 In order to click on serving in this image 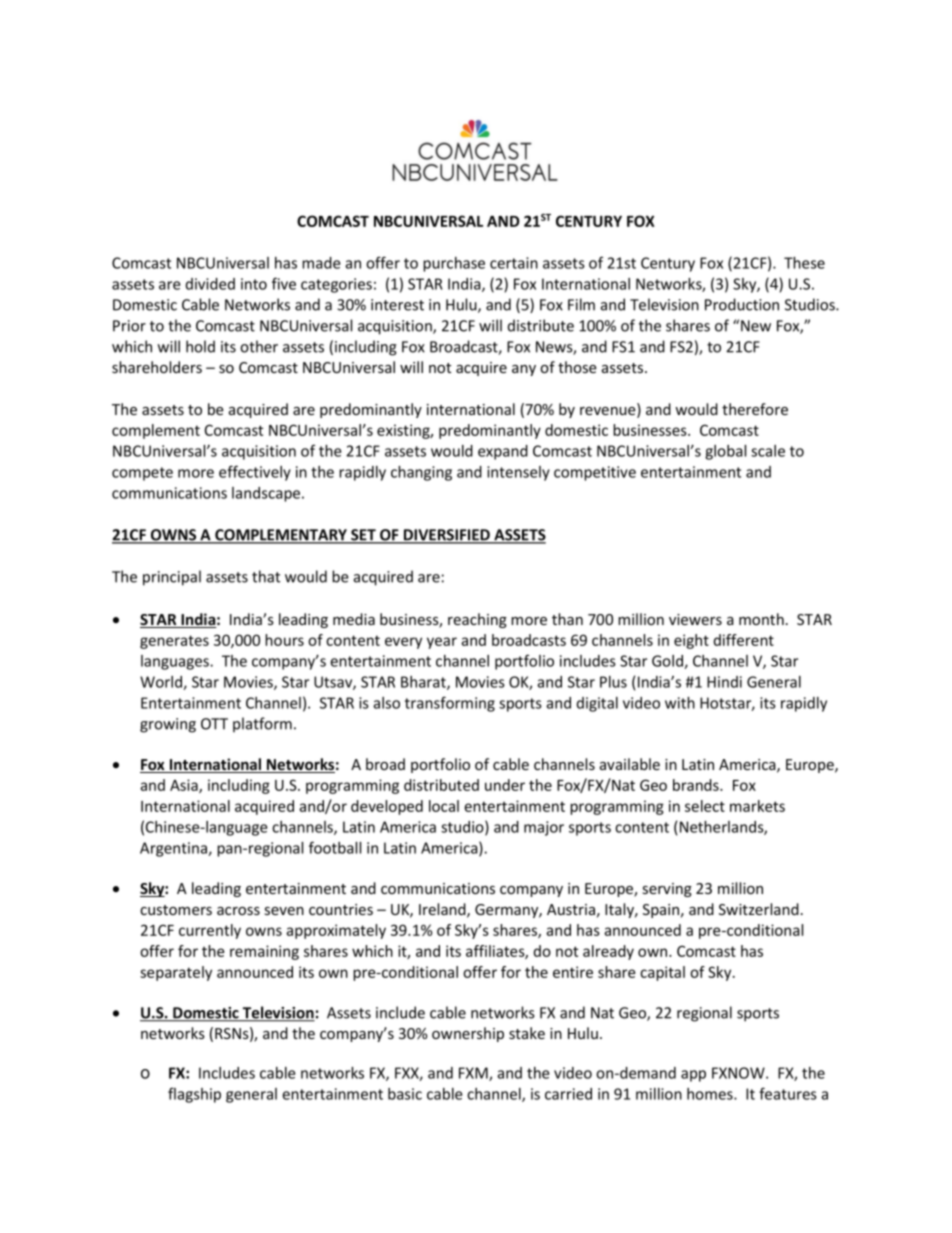, I will do `click(667, 890)`.
